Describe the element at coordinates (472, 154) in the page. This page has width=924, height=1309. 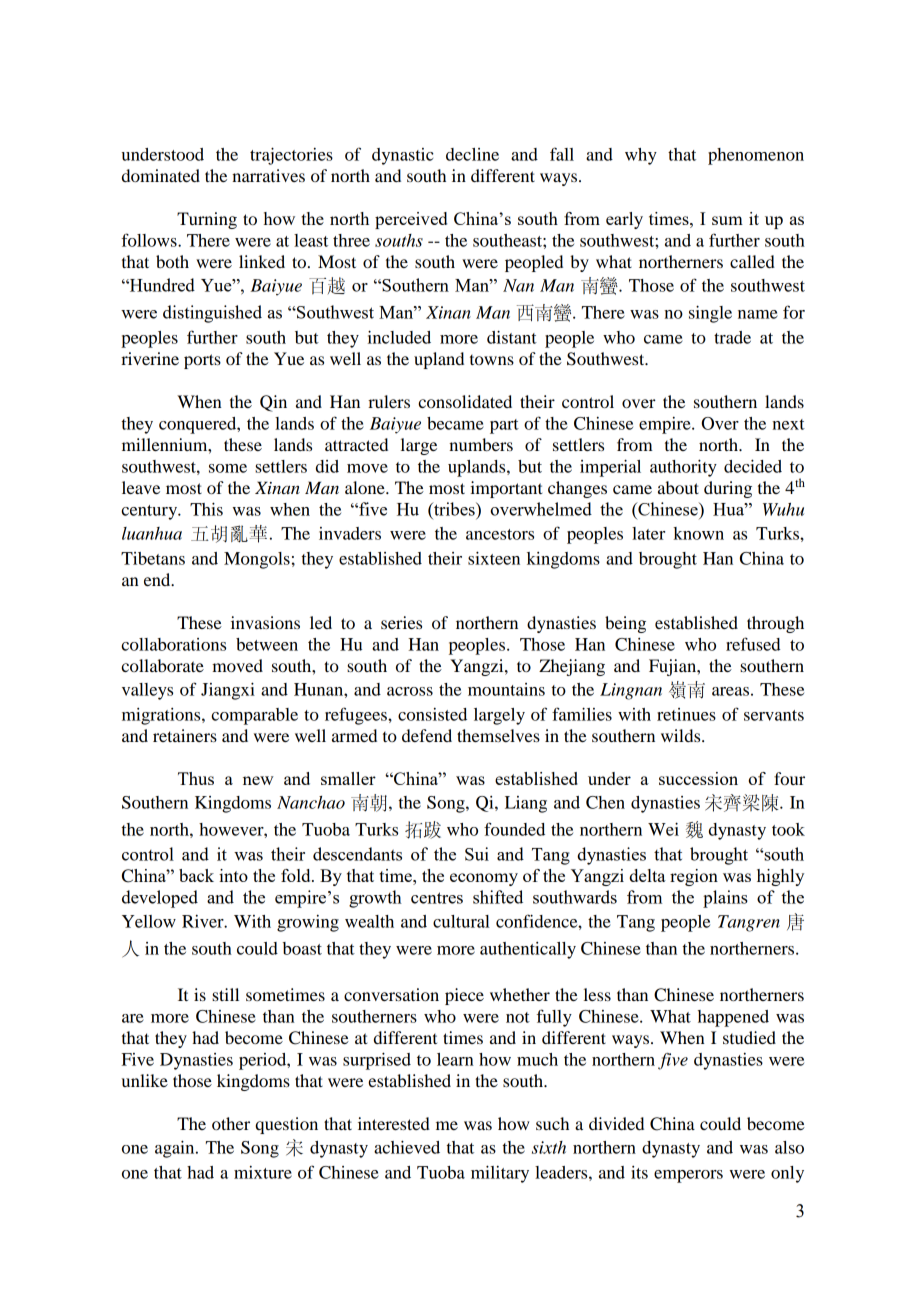
I see `decline` at that location.
